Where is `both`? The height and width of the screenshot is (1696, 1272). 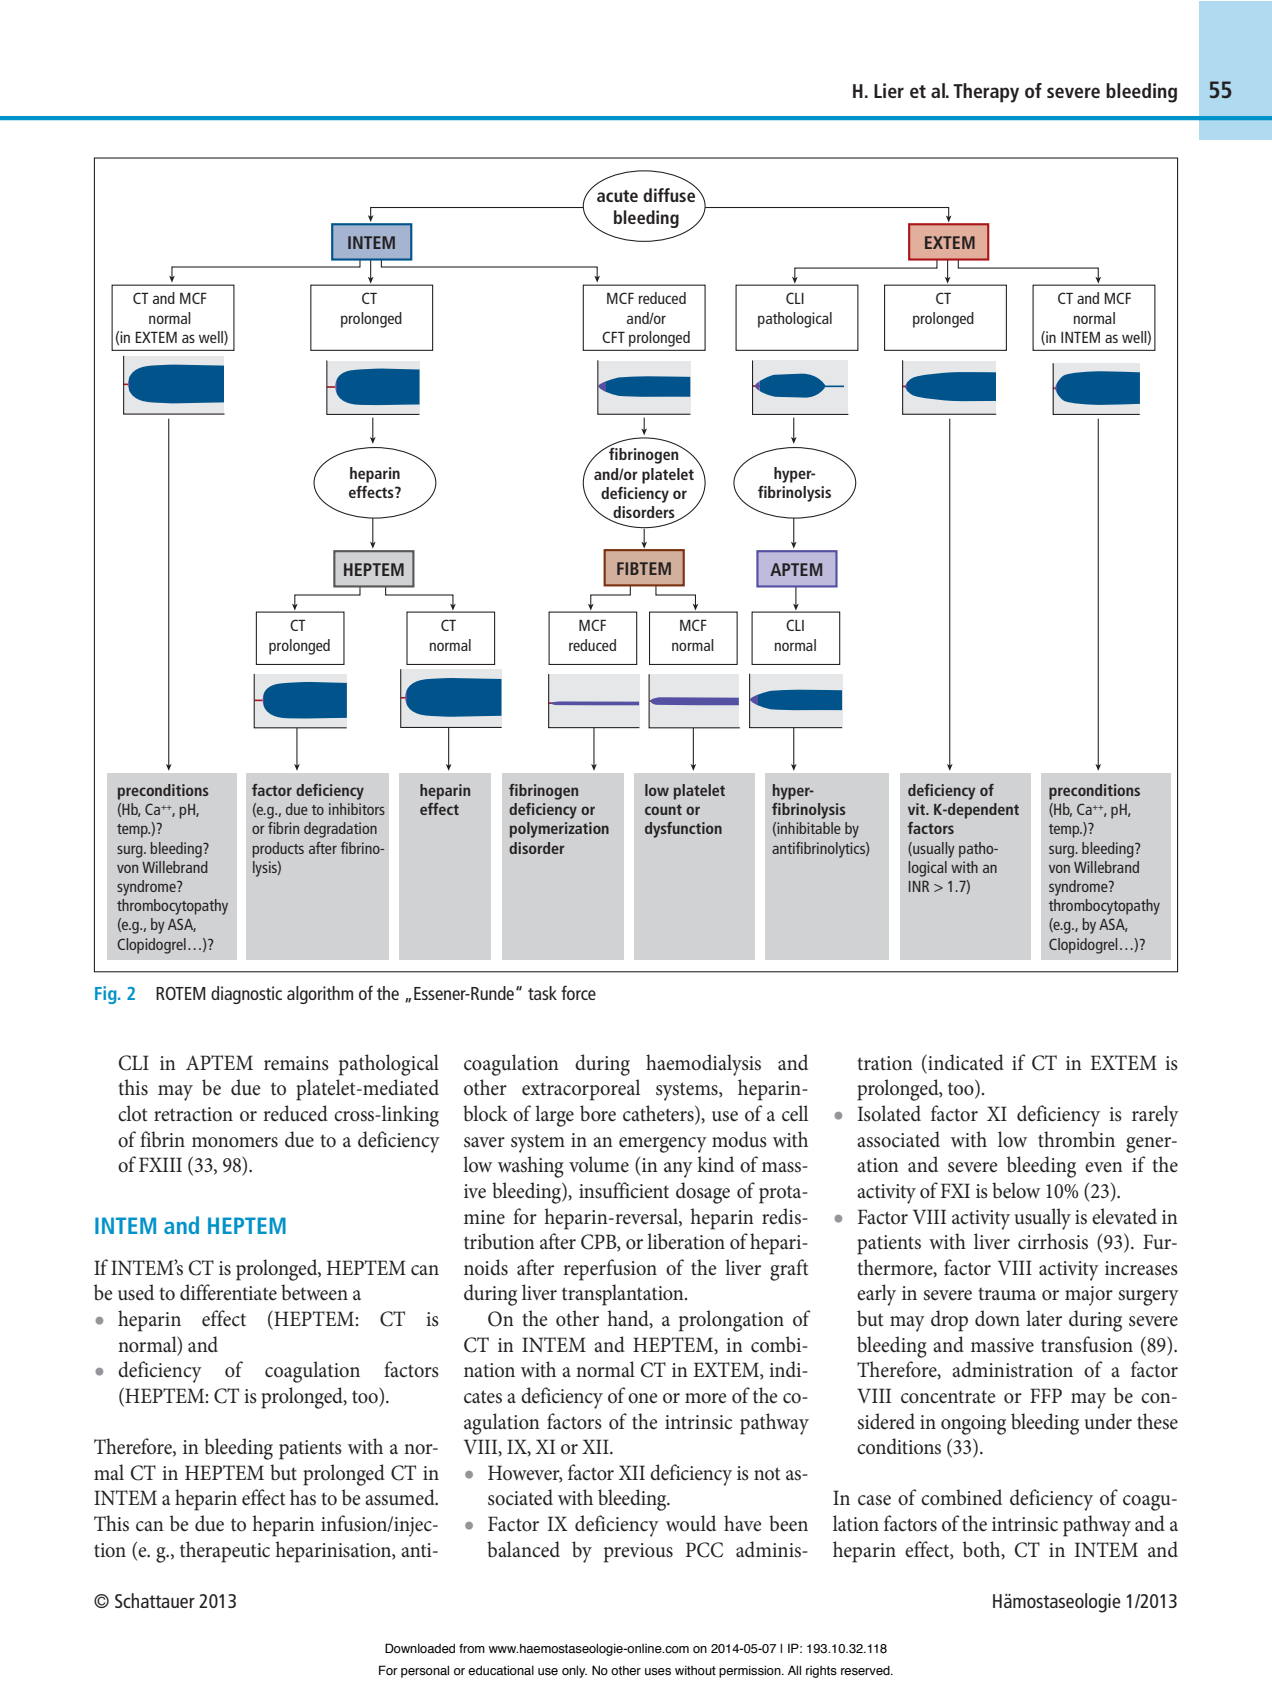
both is located at coordinates (983, 1550).
